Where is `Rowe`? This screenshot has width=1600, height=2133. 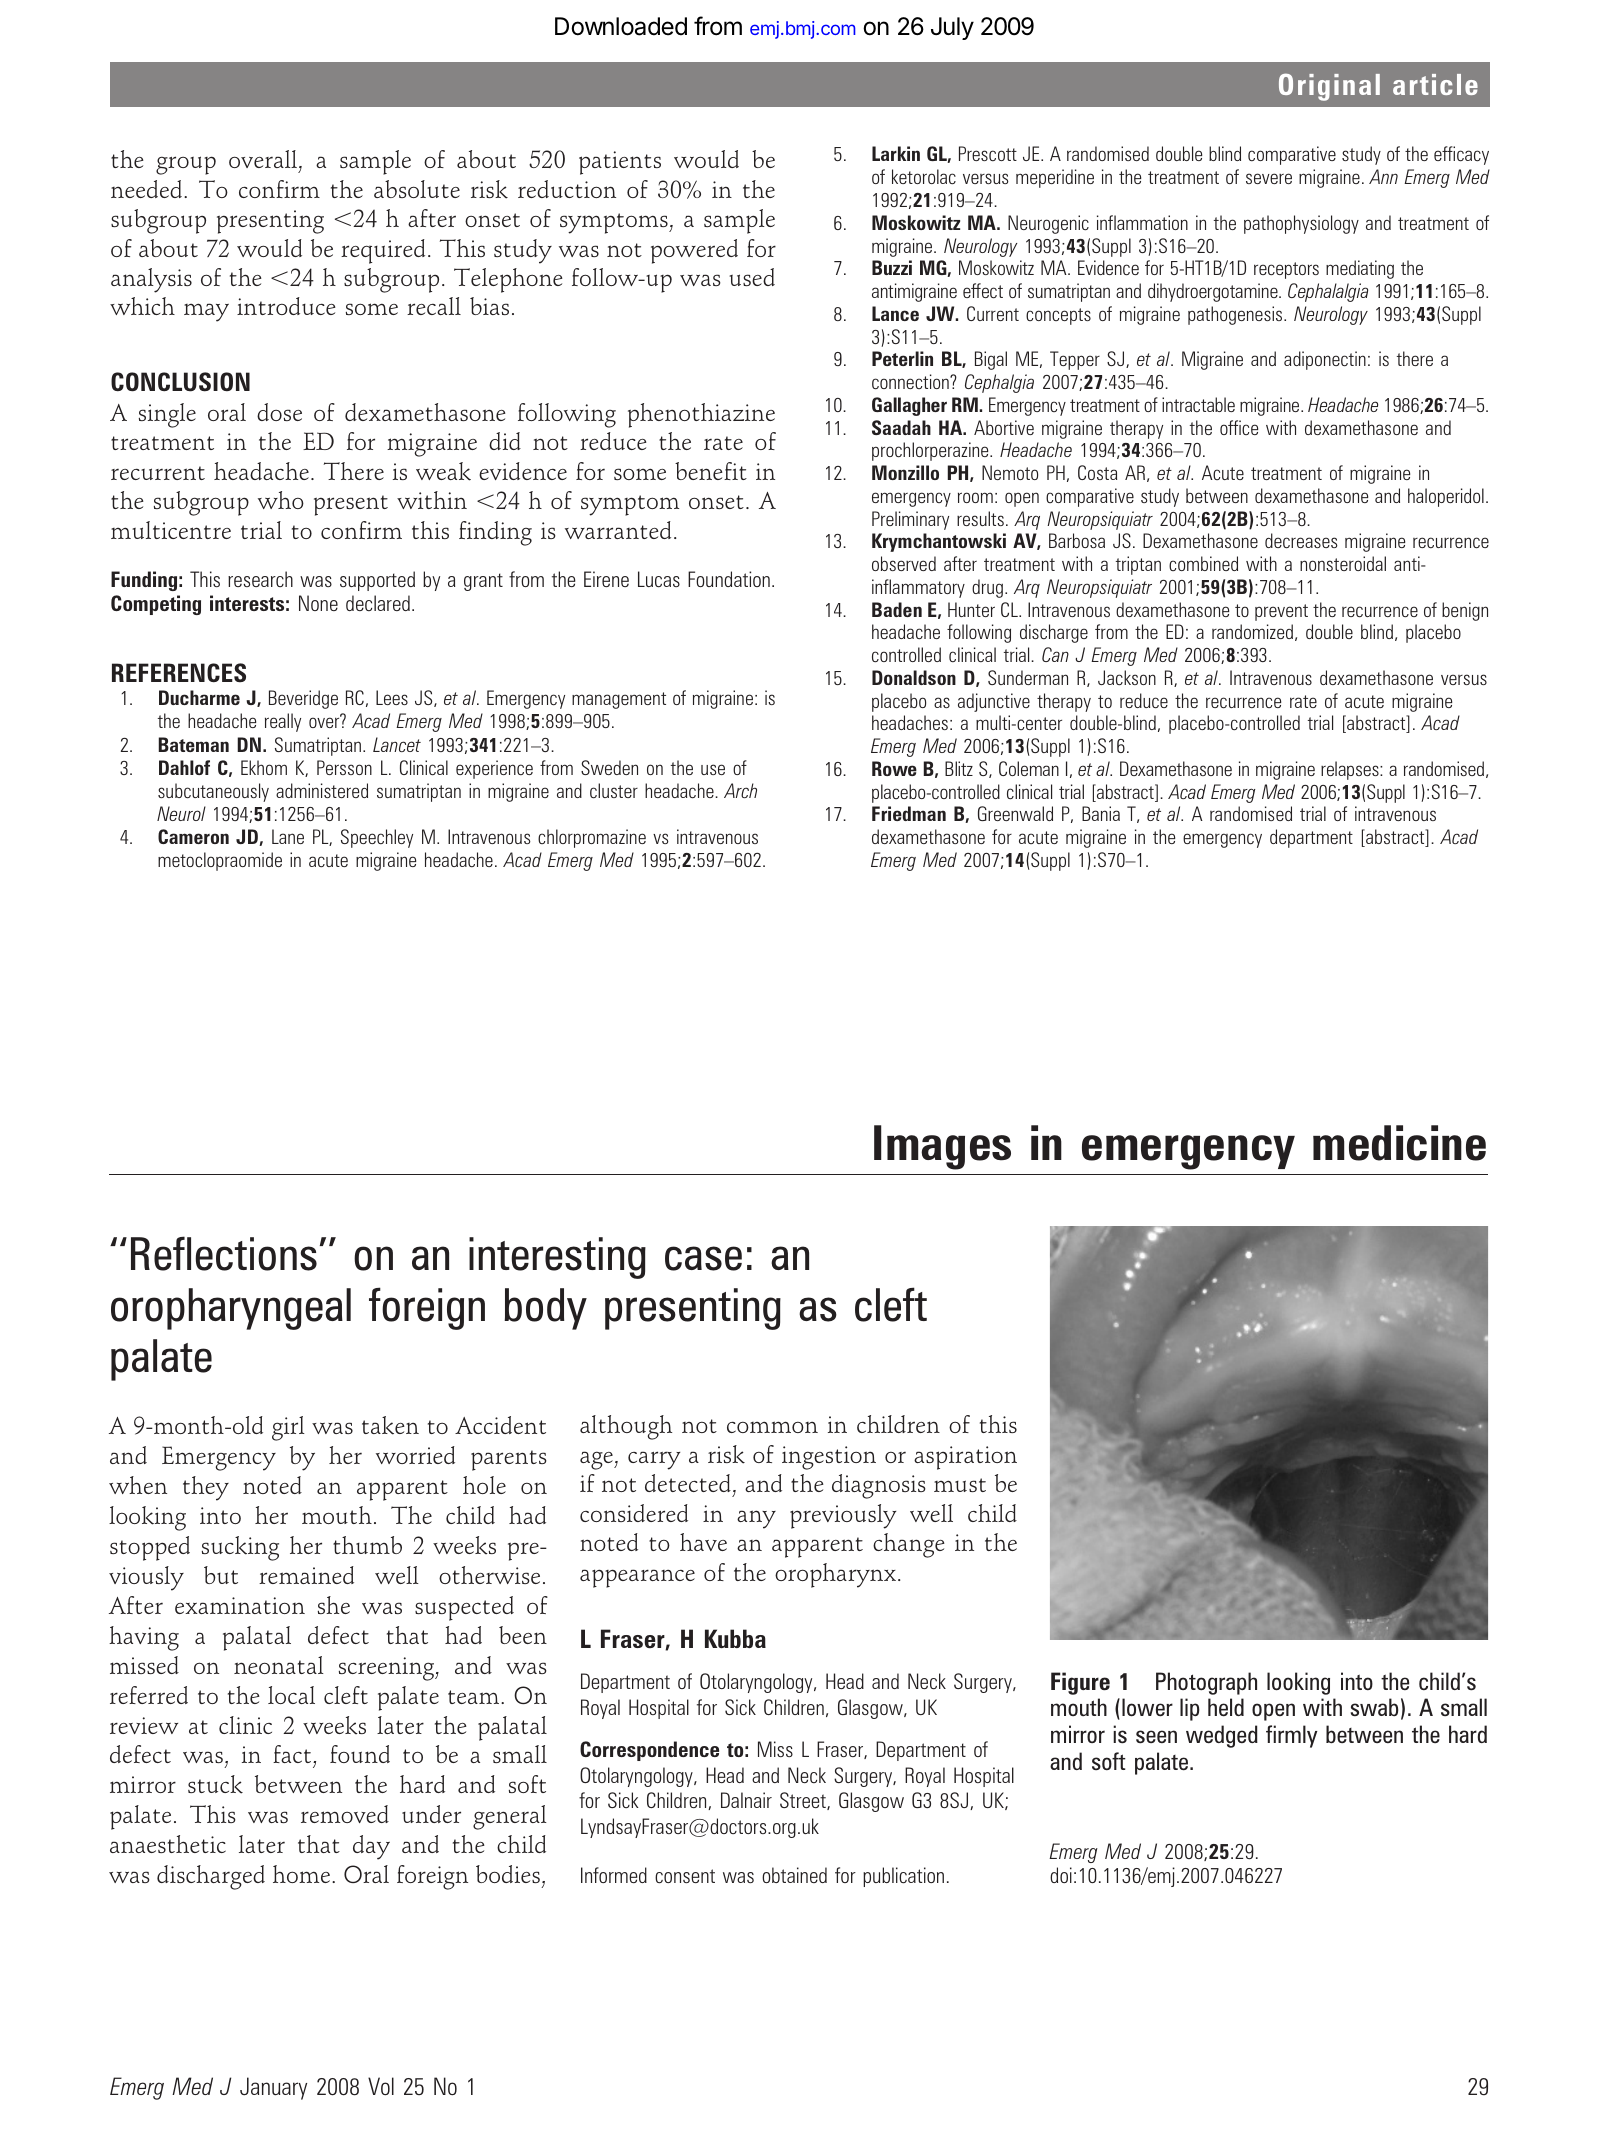 Rowe is located at coordinates (894, 768).
